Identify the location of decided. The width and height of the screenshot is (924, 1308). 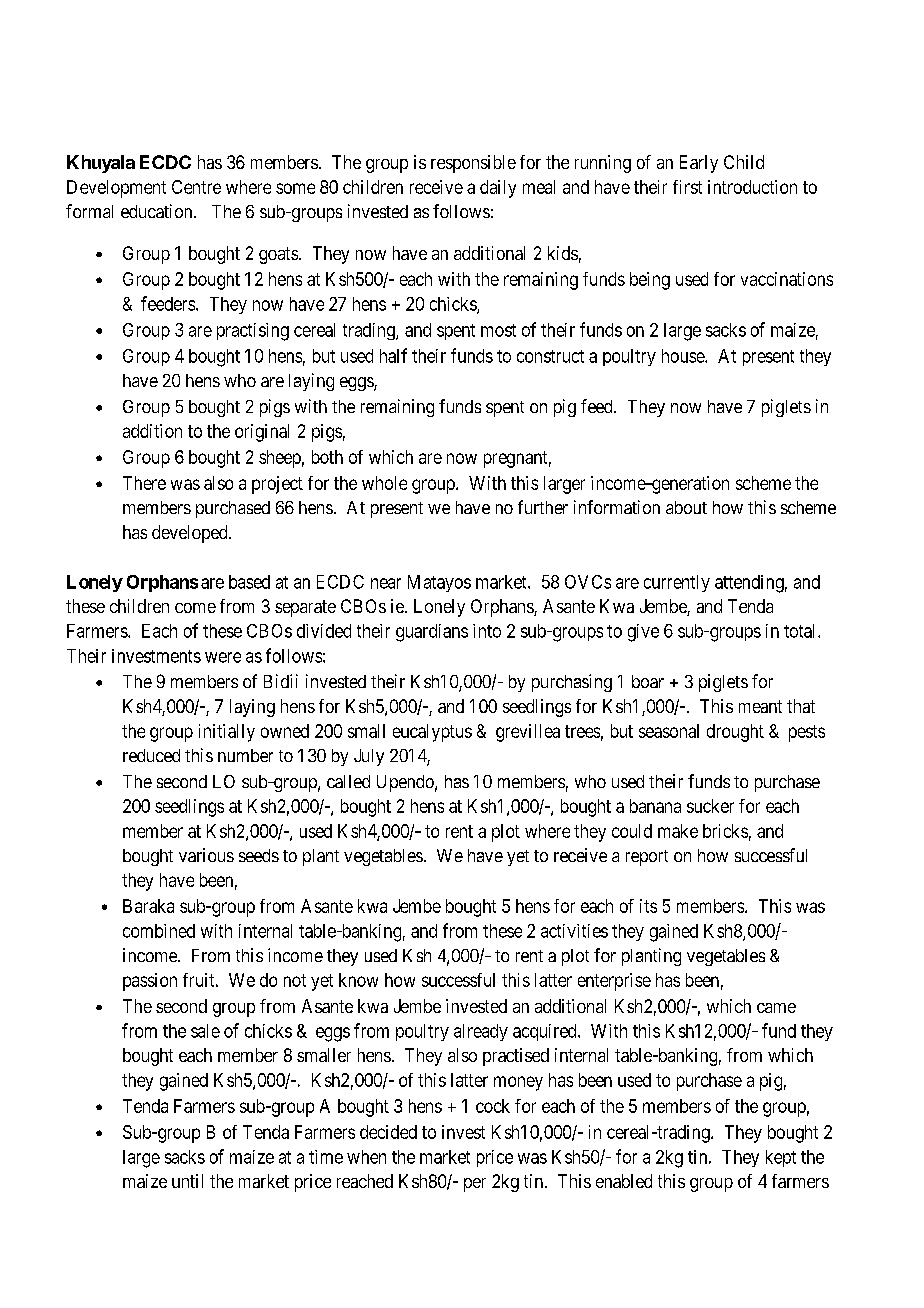
(388, 1132).
